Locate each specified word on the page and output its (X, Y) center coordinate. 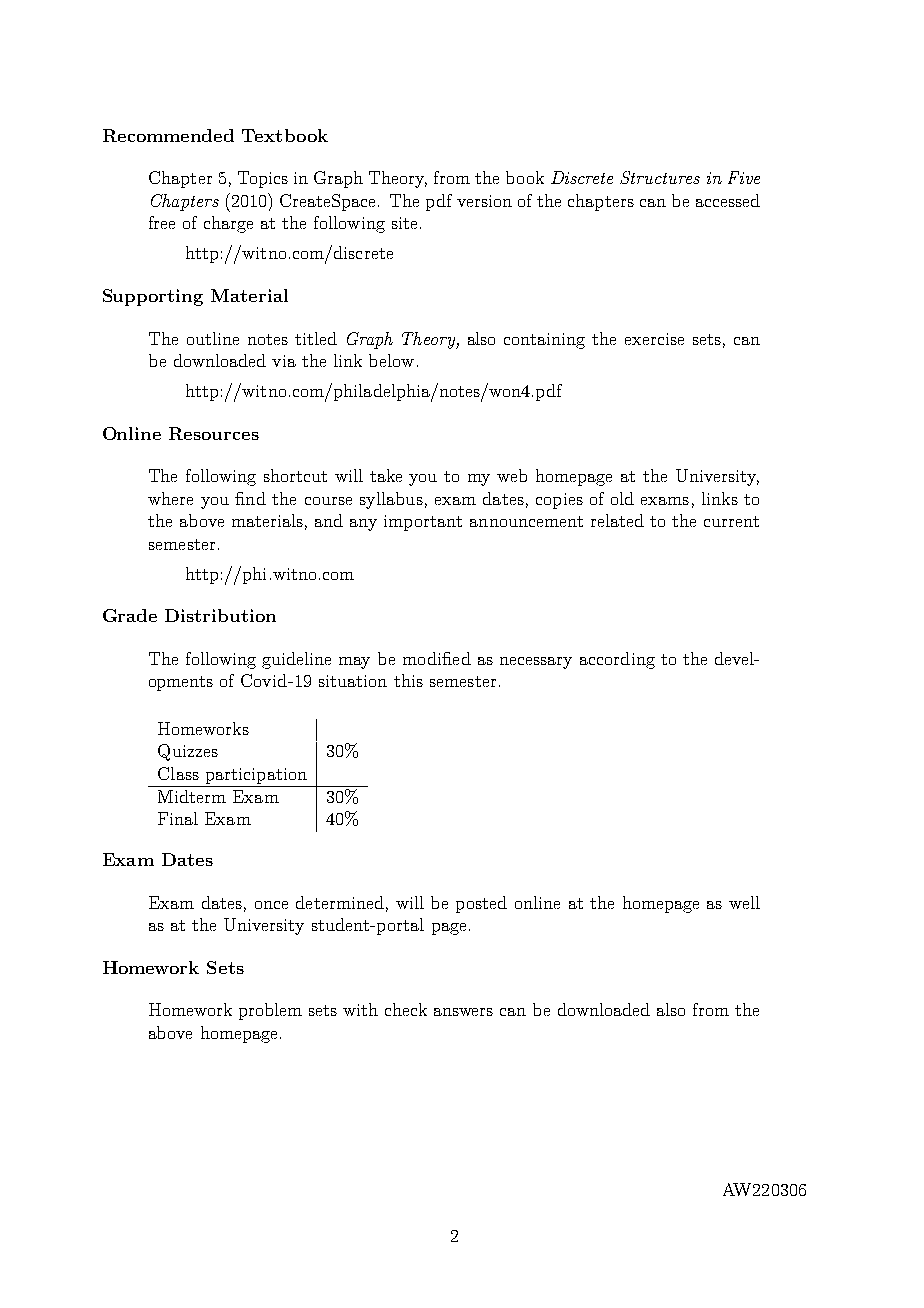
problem (270, 1011)
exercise (654, 339)
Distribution (220, 615)
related (617, 520)
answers (463, 1012)
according (617, 660)
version (484, 201)
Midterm (192, 796)
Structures (660, 177)
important (423, 523)
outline (213, 338)
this (408, 680)
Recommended (168, 135)
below (391, 360)
